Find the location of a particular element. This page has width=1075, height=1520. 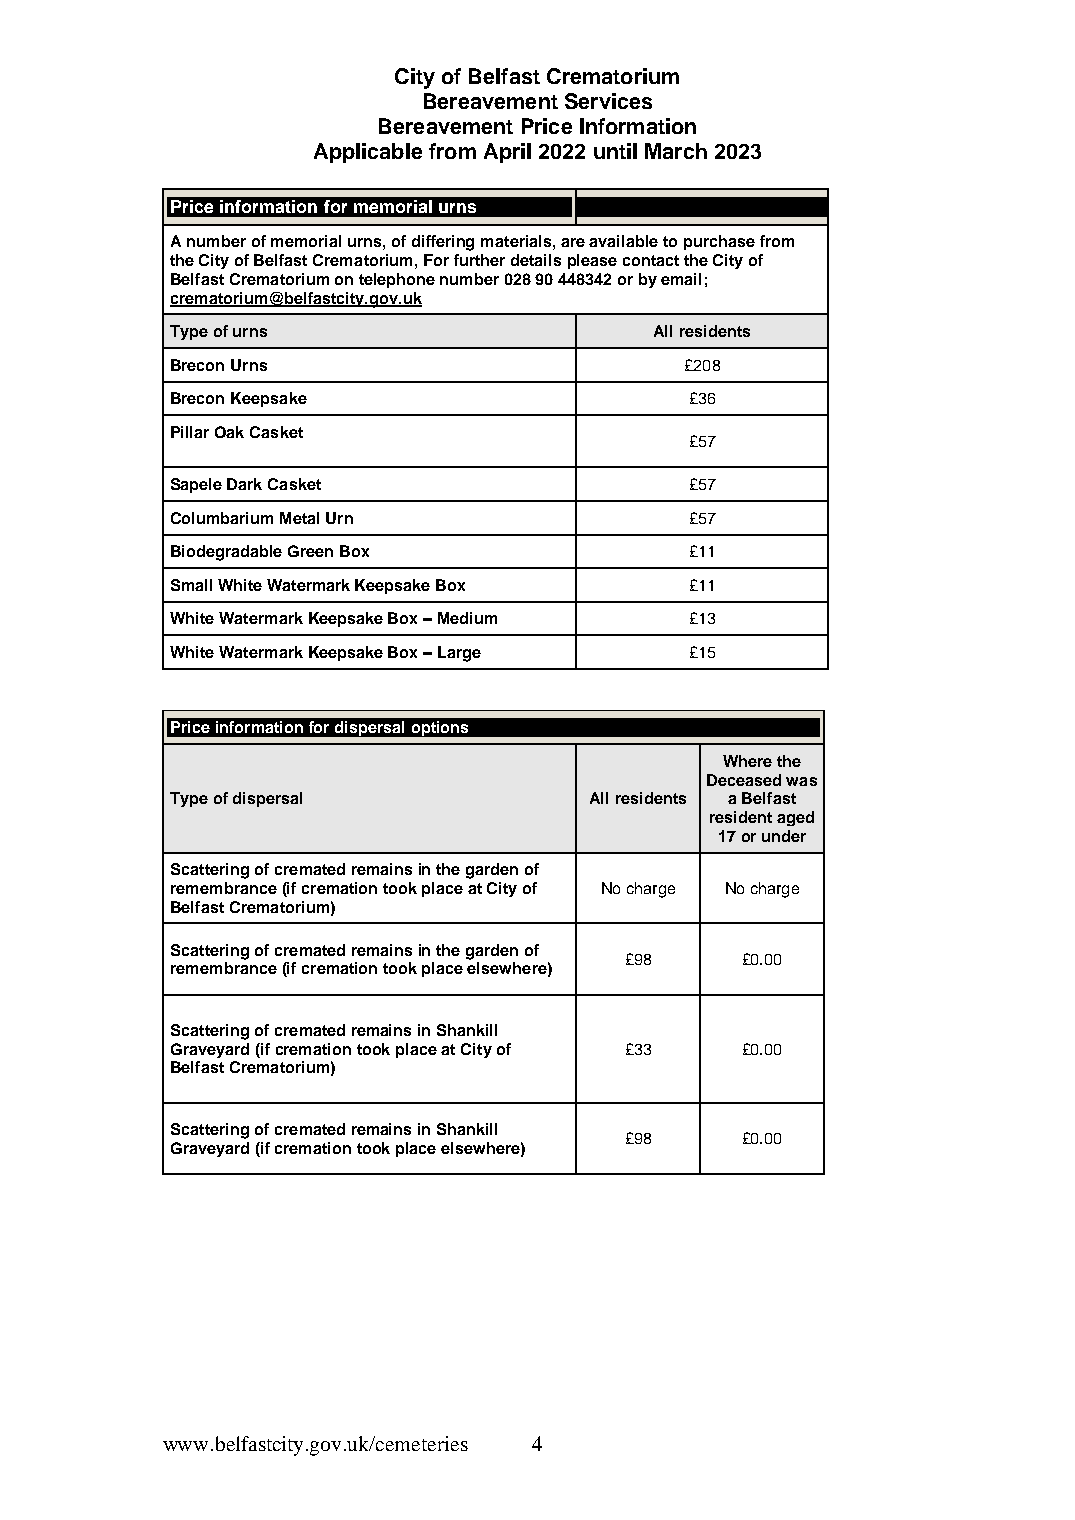

Medium is located at coordinates (467, 618).
